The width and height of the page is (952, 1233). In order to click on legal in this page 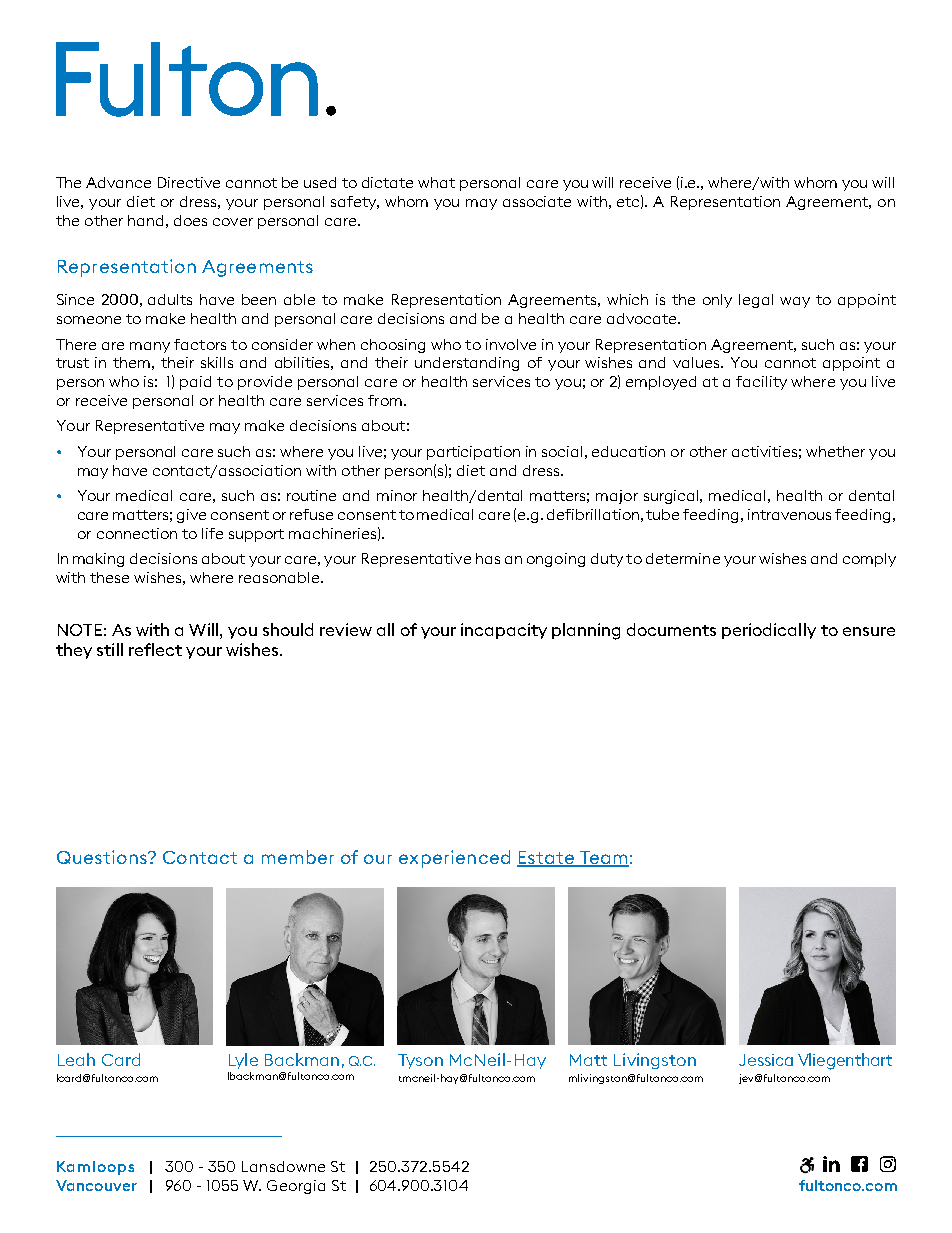, I will do `click(756, 301)`.
